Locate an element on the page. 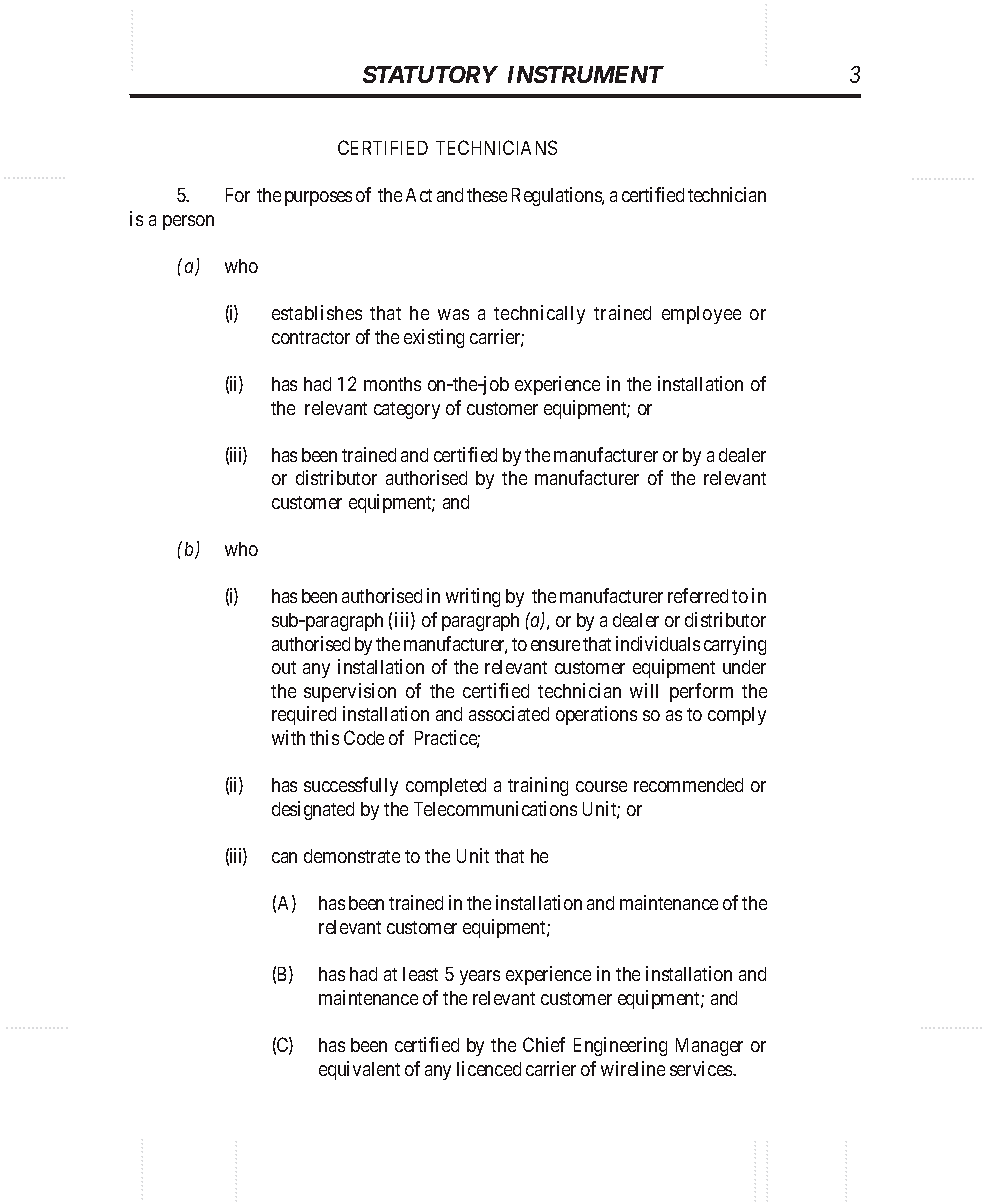  licenced is located at coordinates (489, 1068).
